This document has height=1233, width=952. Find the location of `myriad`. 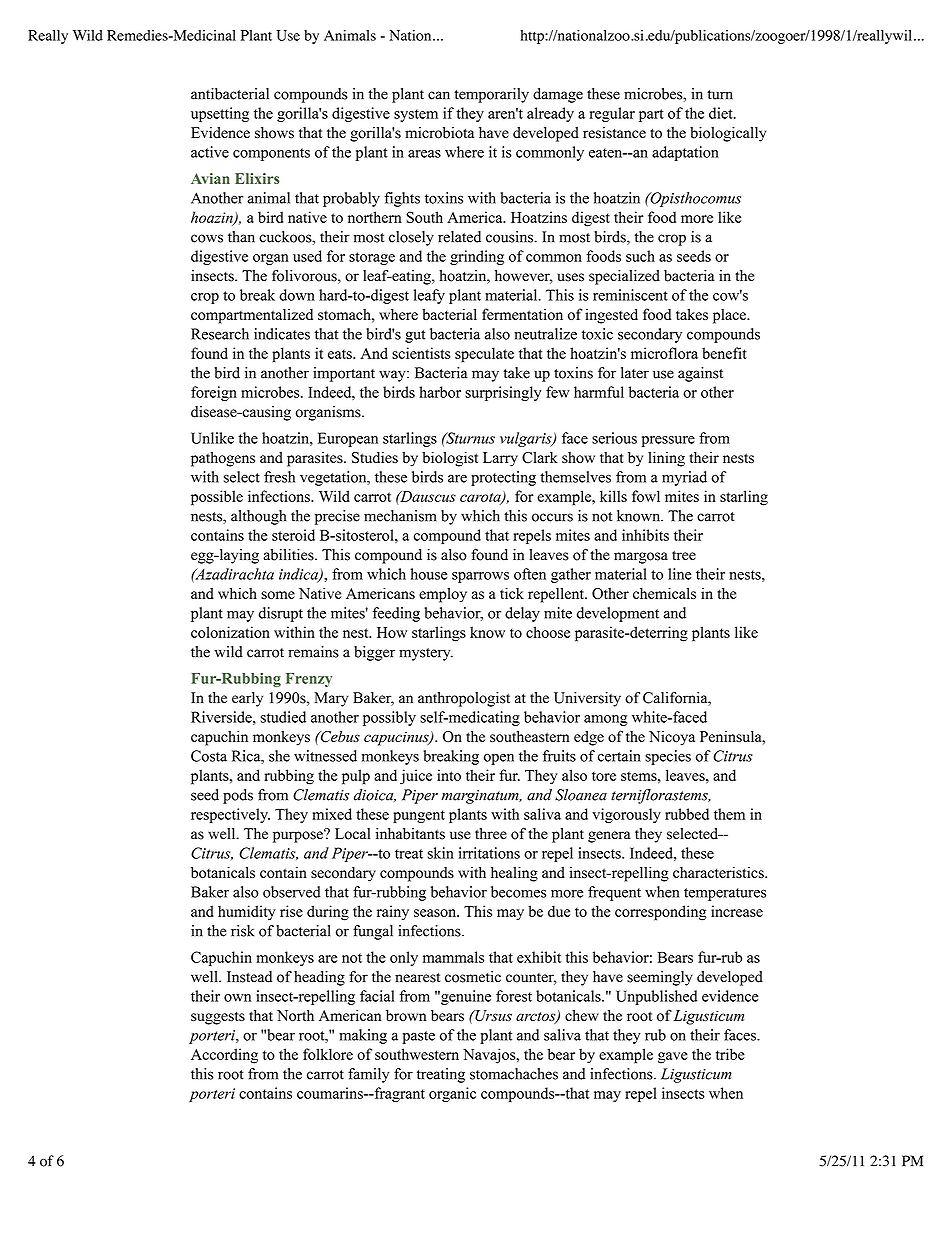

myriad is located at coordinates (684, 478).
